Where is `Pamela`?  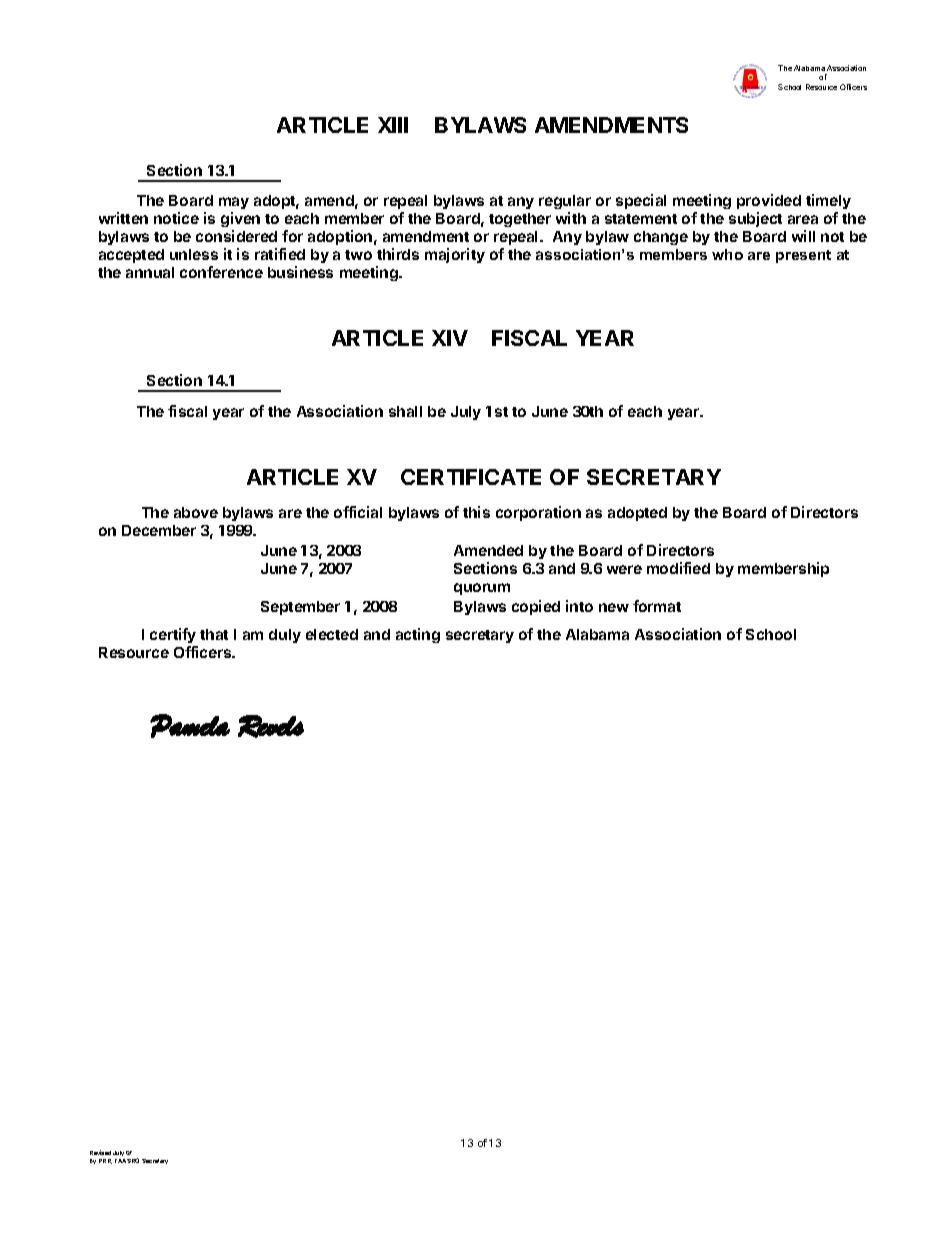
Pamela is located at coordinates (190, 726).
